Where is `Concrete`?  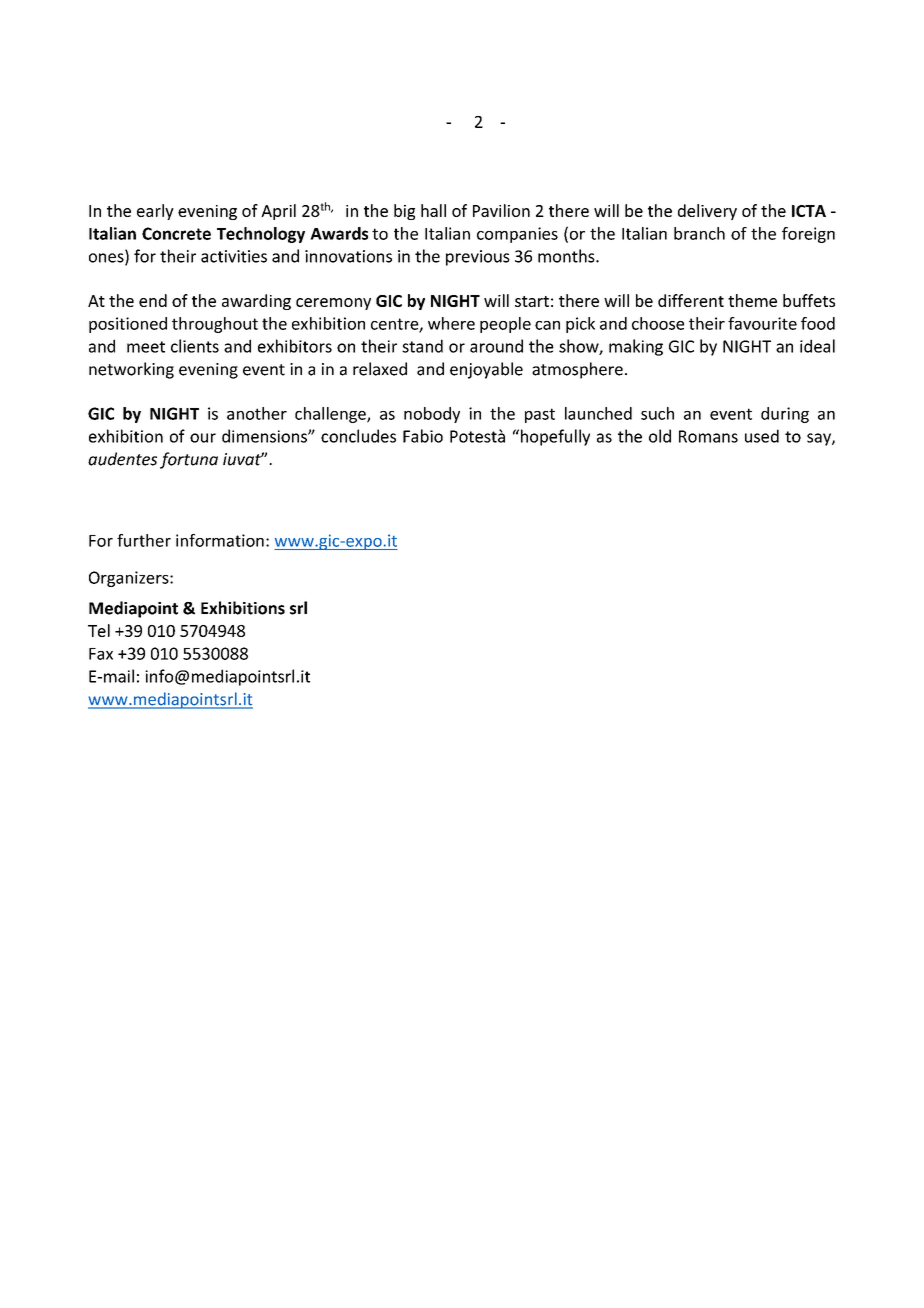
Concrete is located at coordinates (176, 233).
